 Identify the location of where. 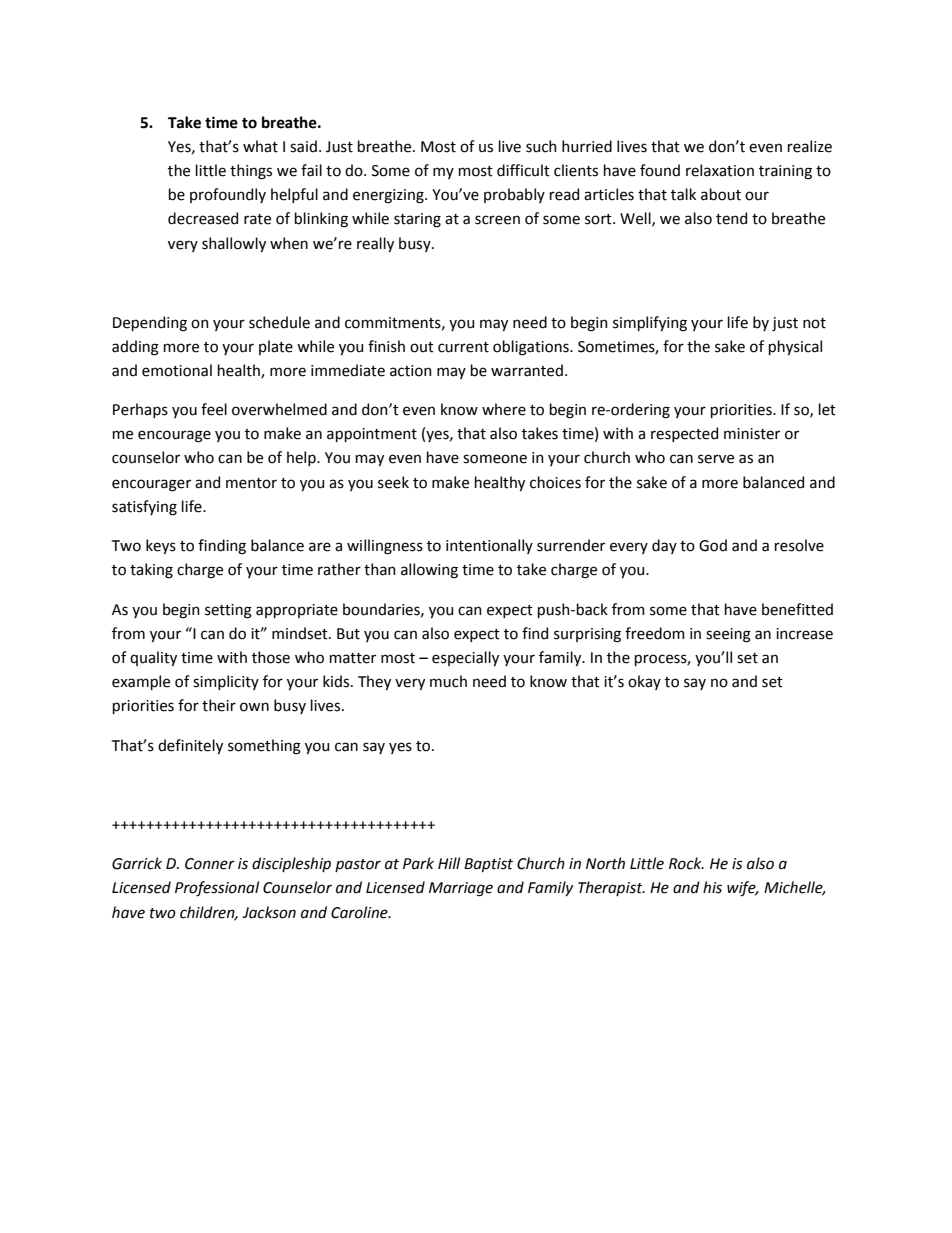
(504, 409).
